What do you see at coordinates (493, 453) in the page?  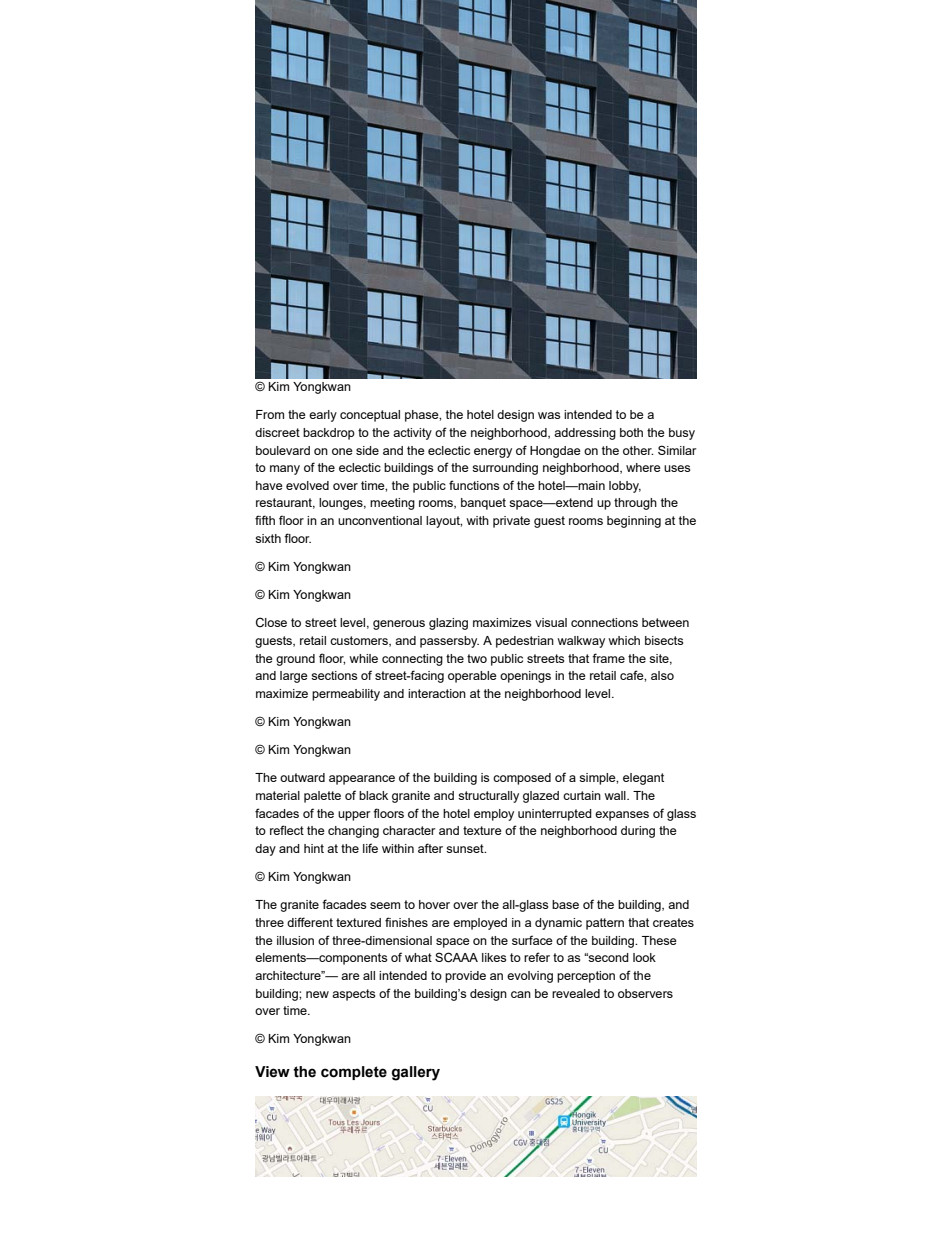 I see `energy` at bounding box center [493, 453].
